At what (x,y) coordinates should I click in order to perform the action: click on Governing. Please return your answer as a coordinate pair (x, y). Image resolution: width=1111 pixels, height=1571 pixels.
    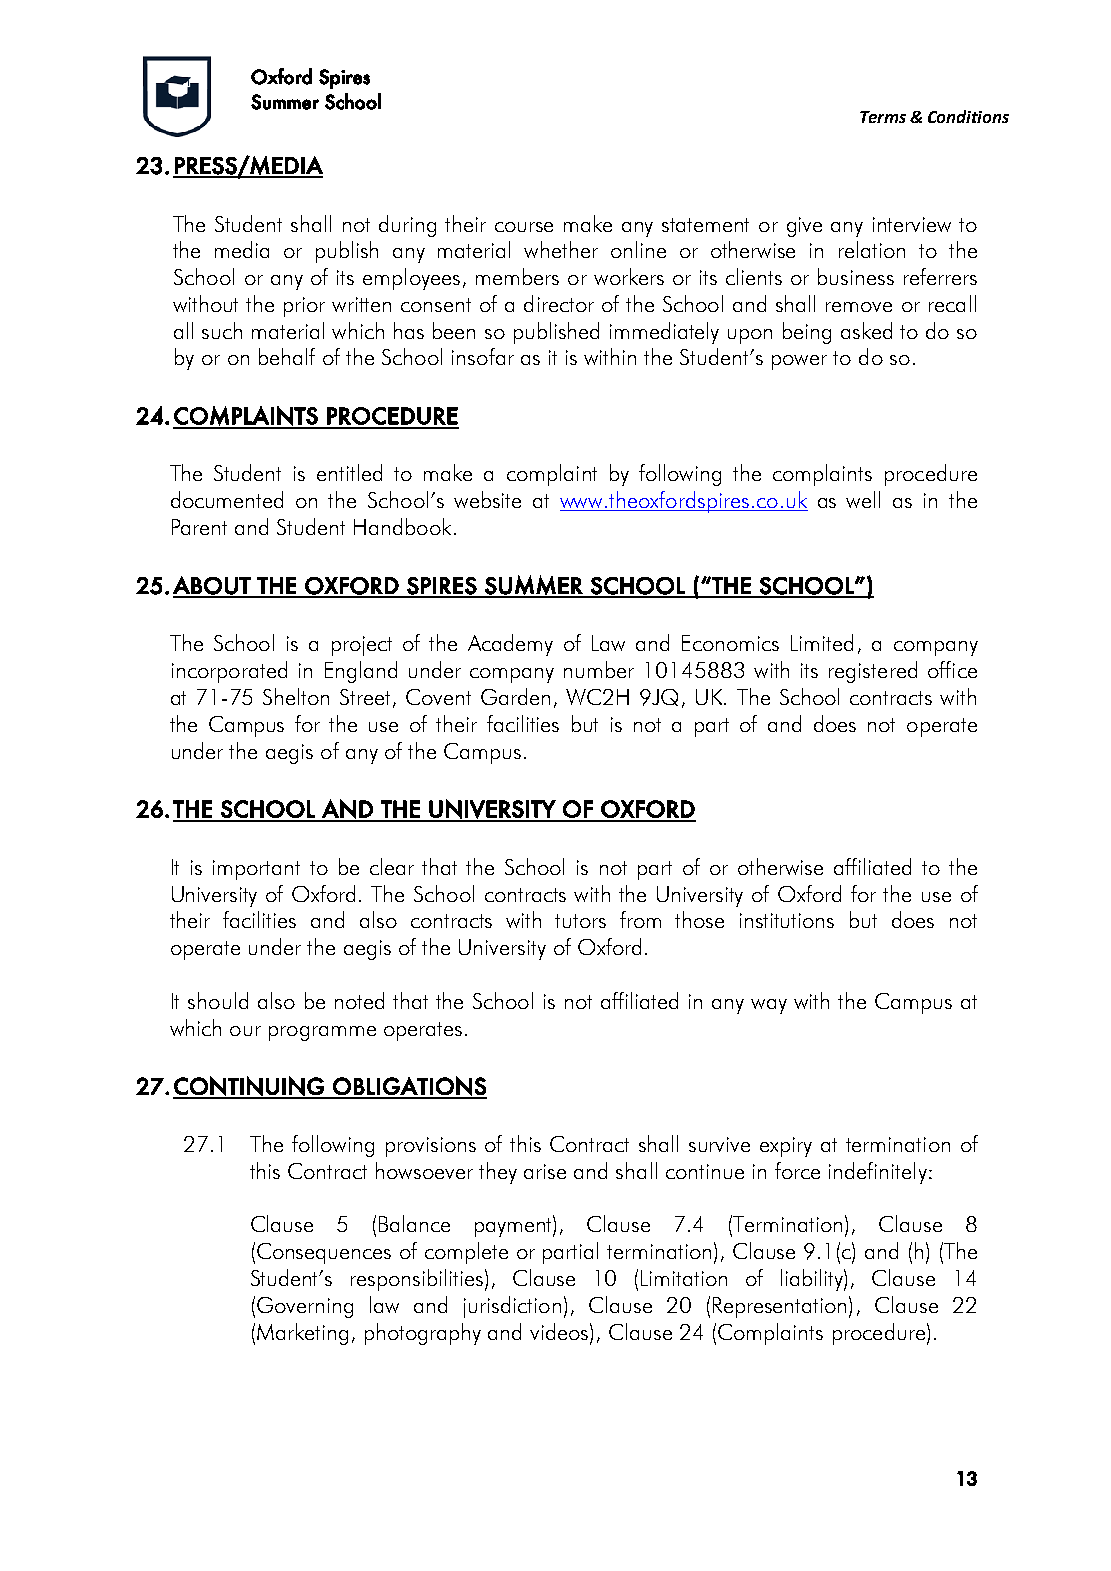
    Looking at the image, I should click on (305, 1307).
